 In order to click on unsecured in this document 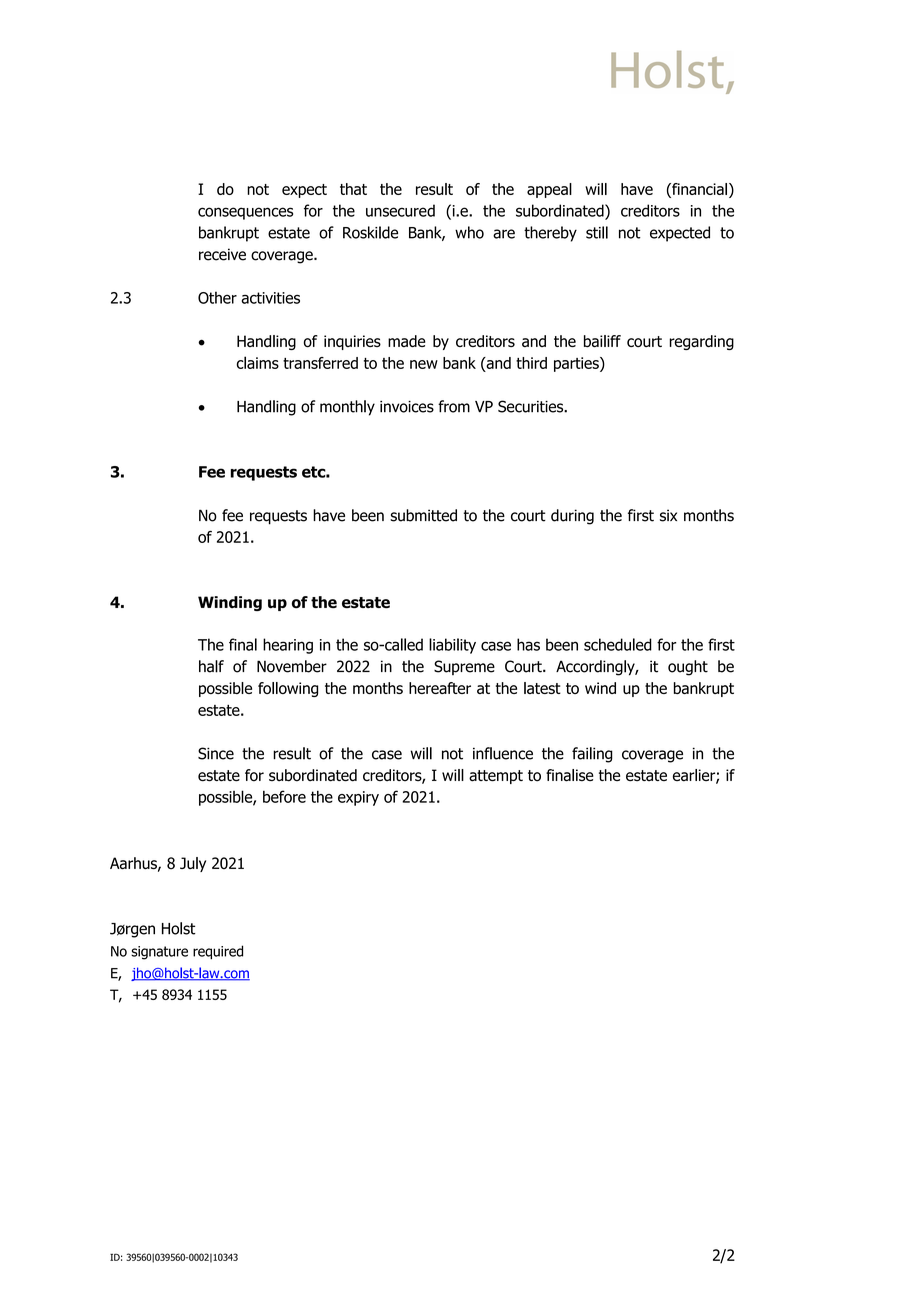, I will do `click(400, 210)`.
